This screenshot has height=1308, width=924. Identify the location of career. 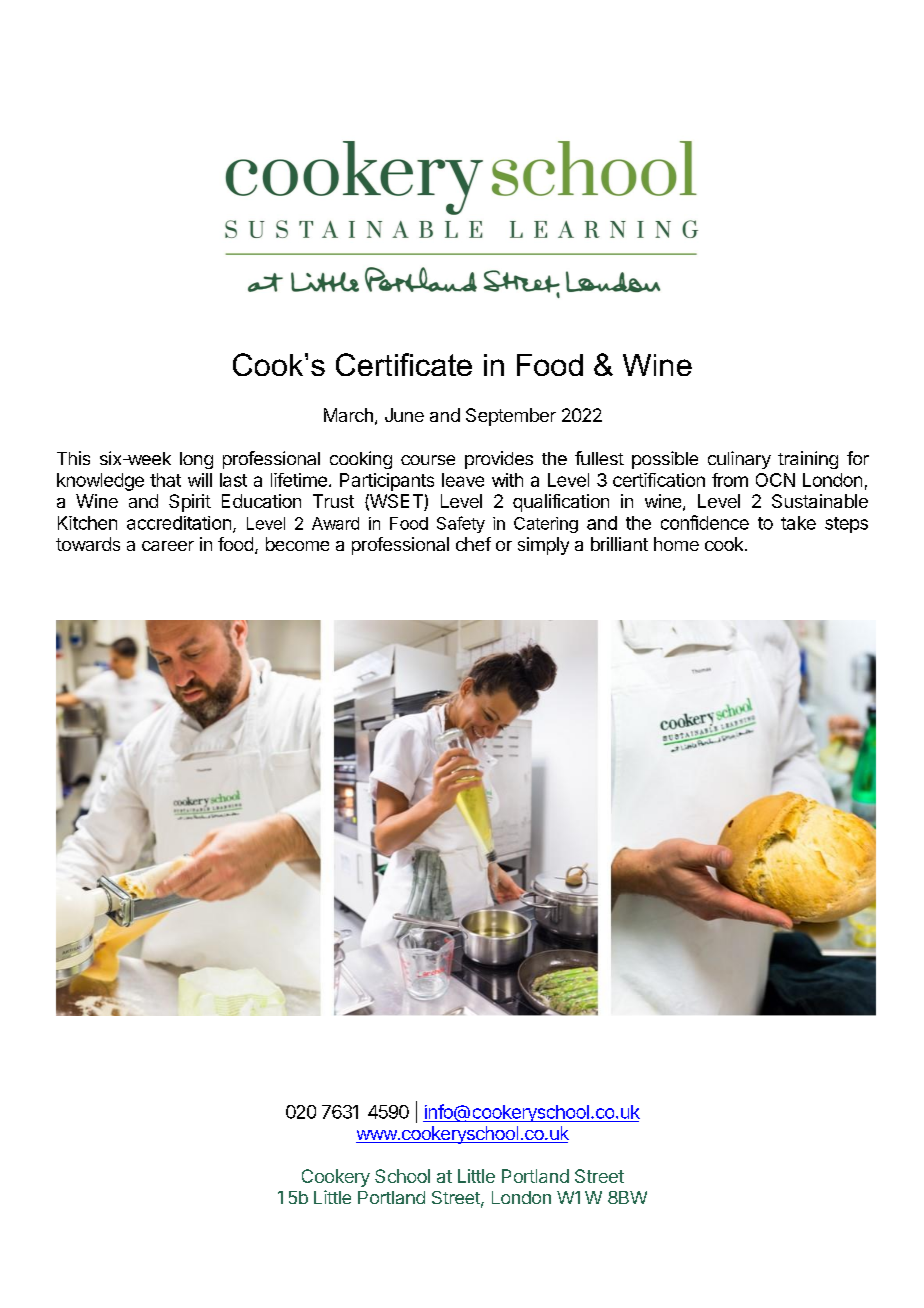
(168, 546).
